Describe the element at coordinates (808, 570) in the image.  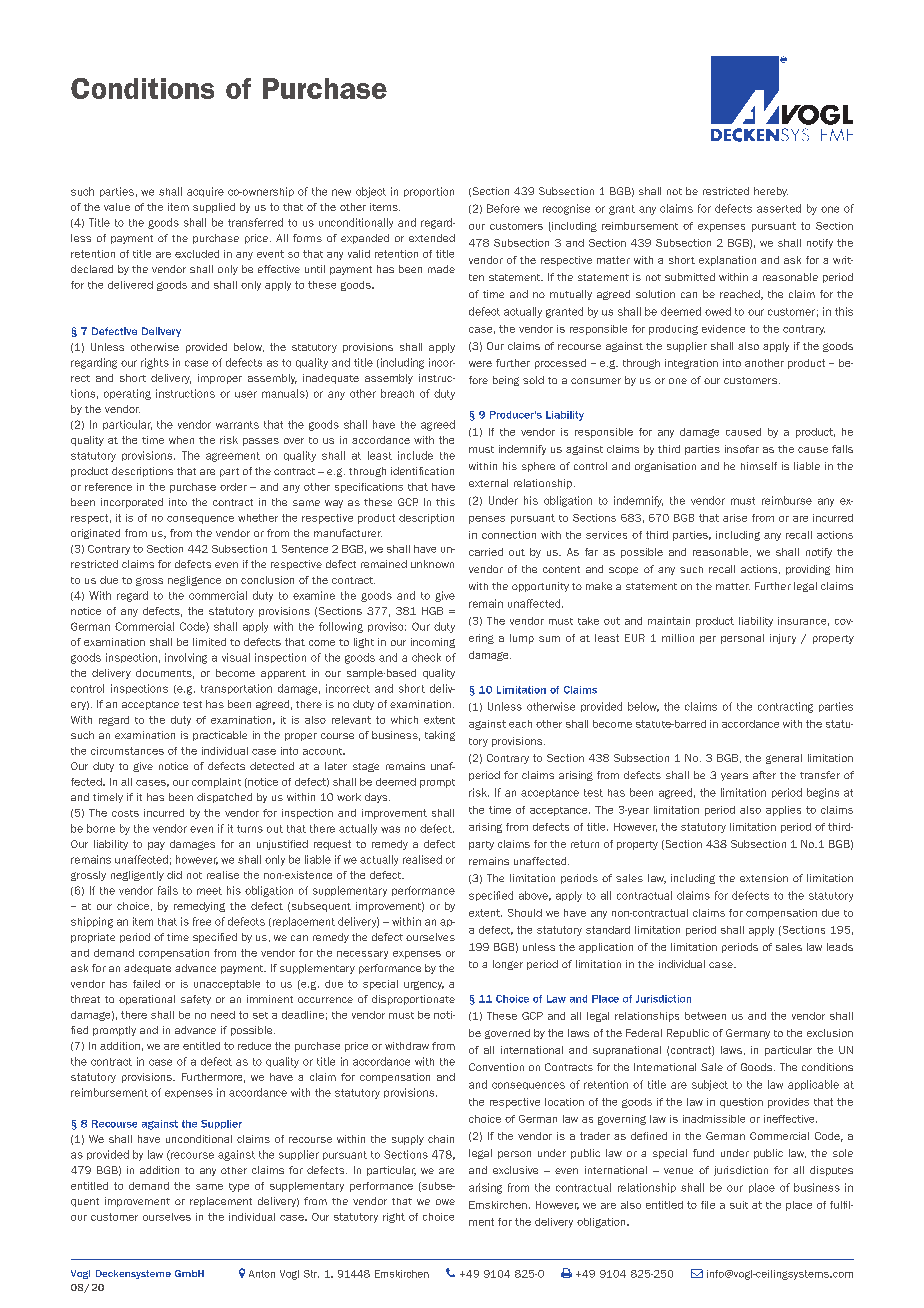
I see `providing` at that location.
